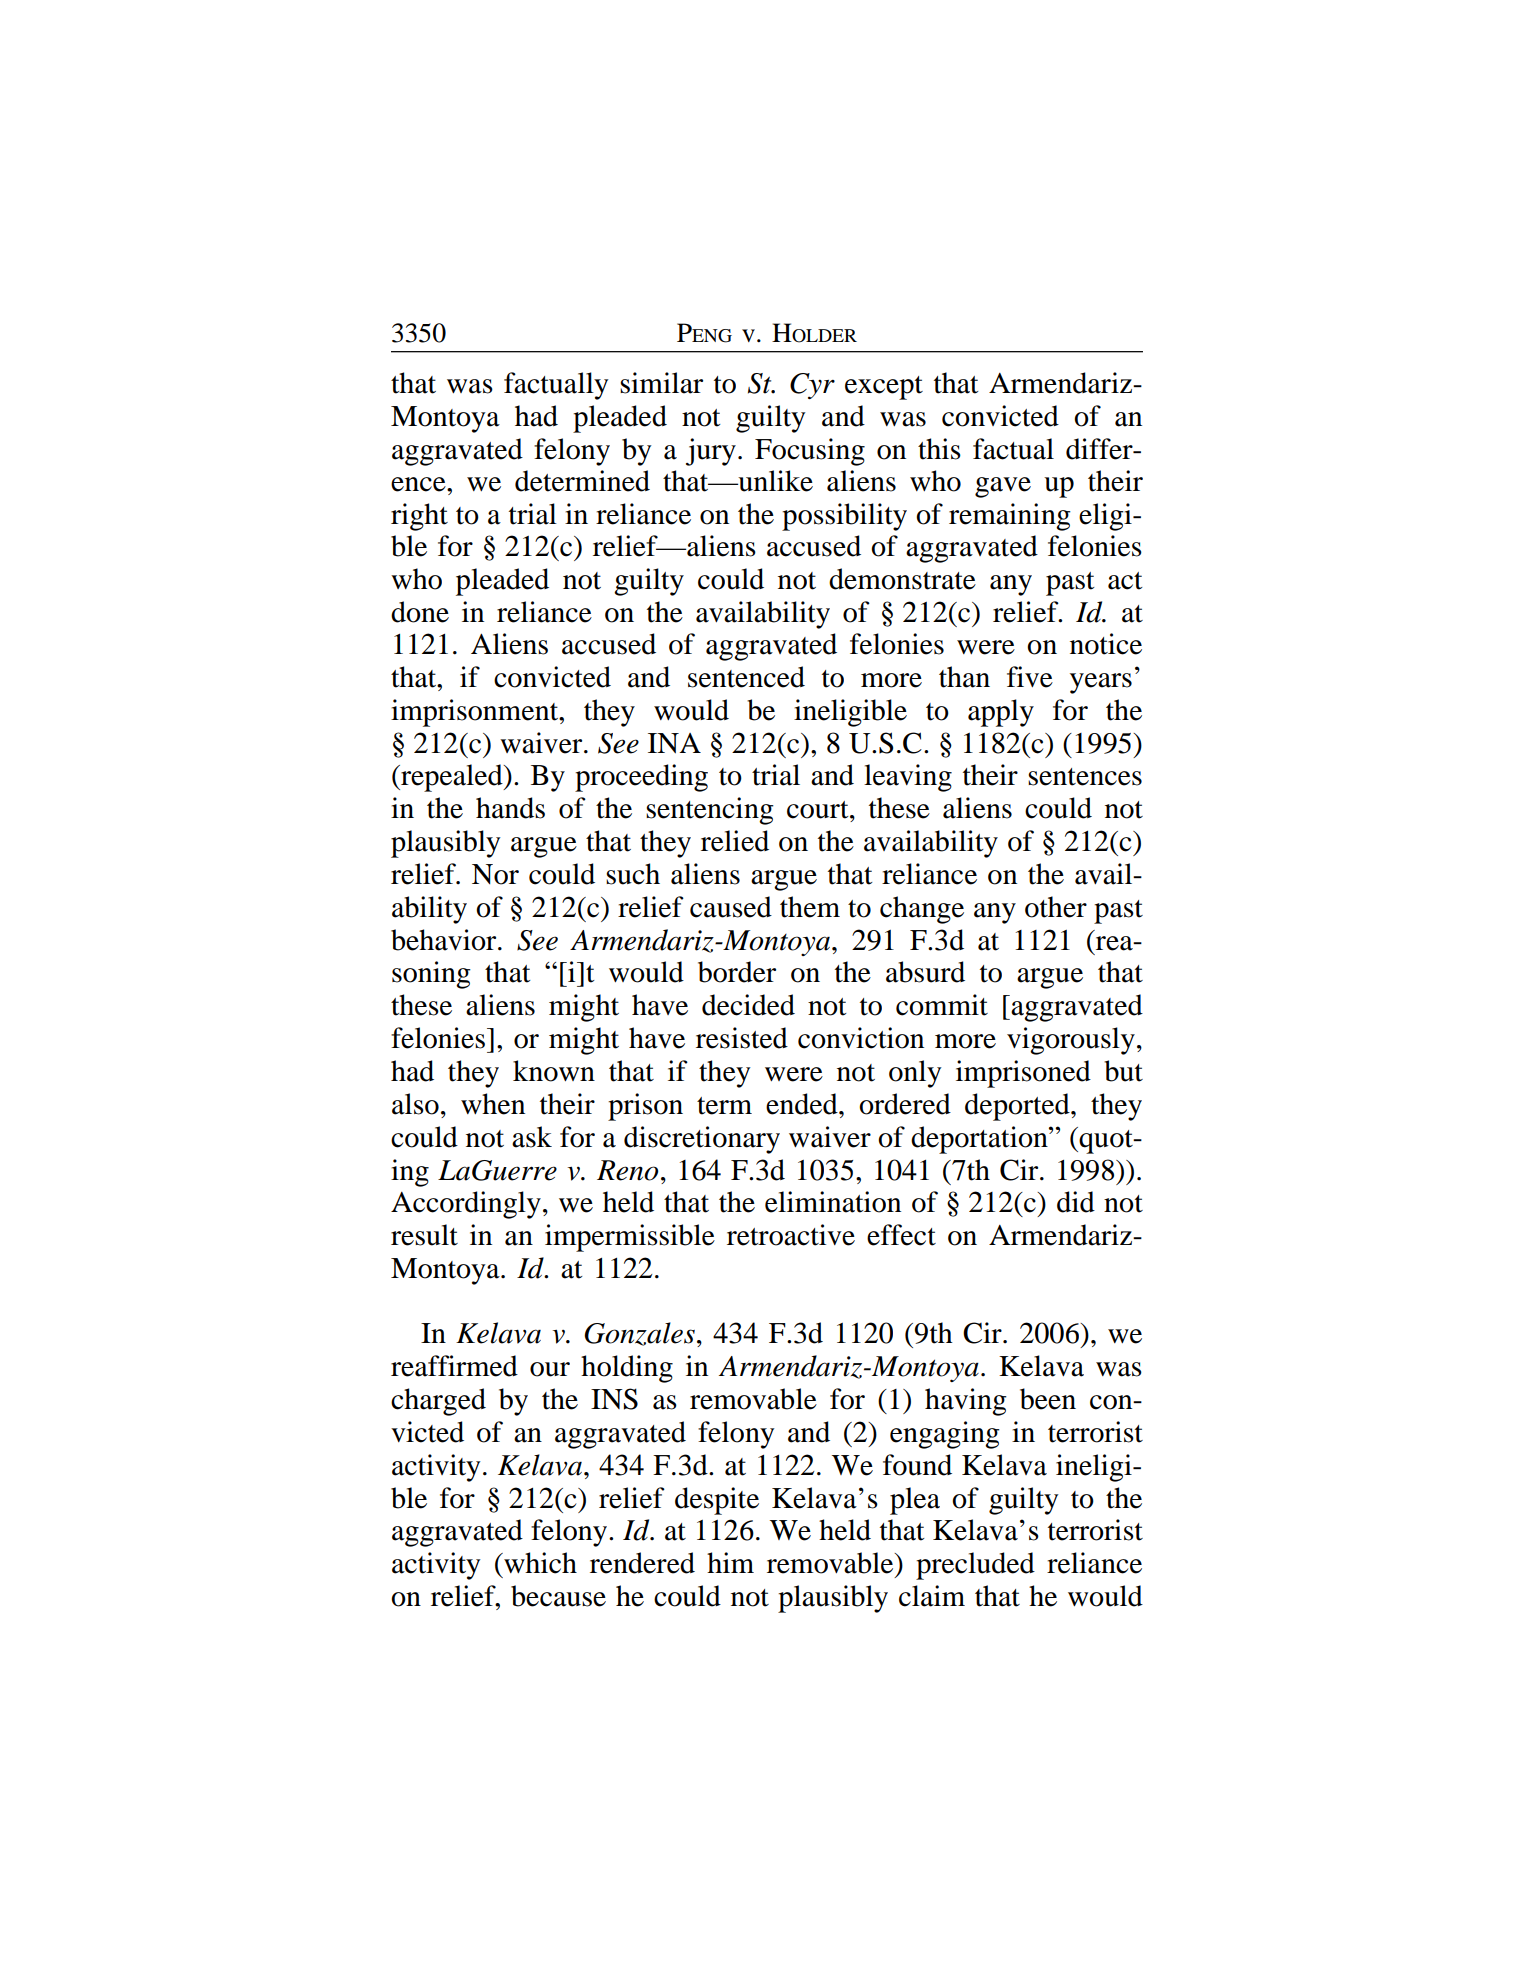 This image has height=1986, width=1534. I want to click on vigorously, so click(1071, 1041).
